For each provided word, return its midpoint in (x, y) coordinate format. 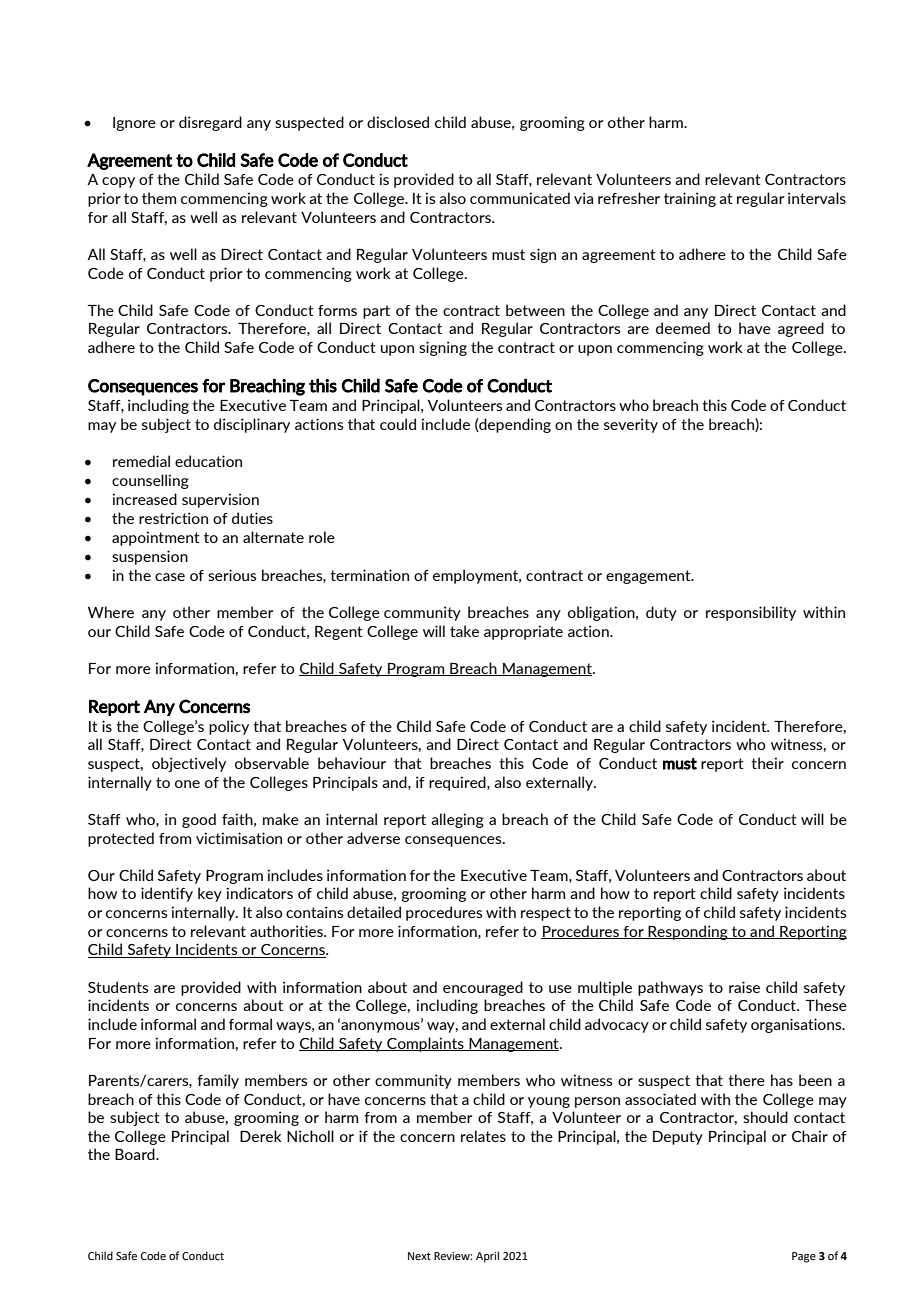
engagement (649, 577)
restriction (173, 518)
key (210, 894)
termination (369, 575)
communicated (520, 198)
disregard (210, 123)
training (690, 199)
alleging (457, 820)
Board (136, 1154)
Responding (688, 932)
